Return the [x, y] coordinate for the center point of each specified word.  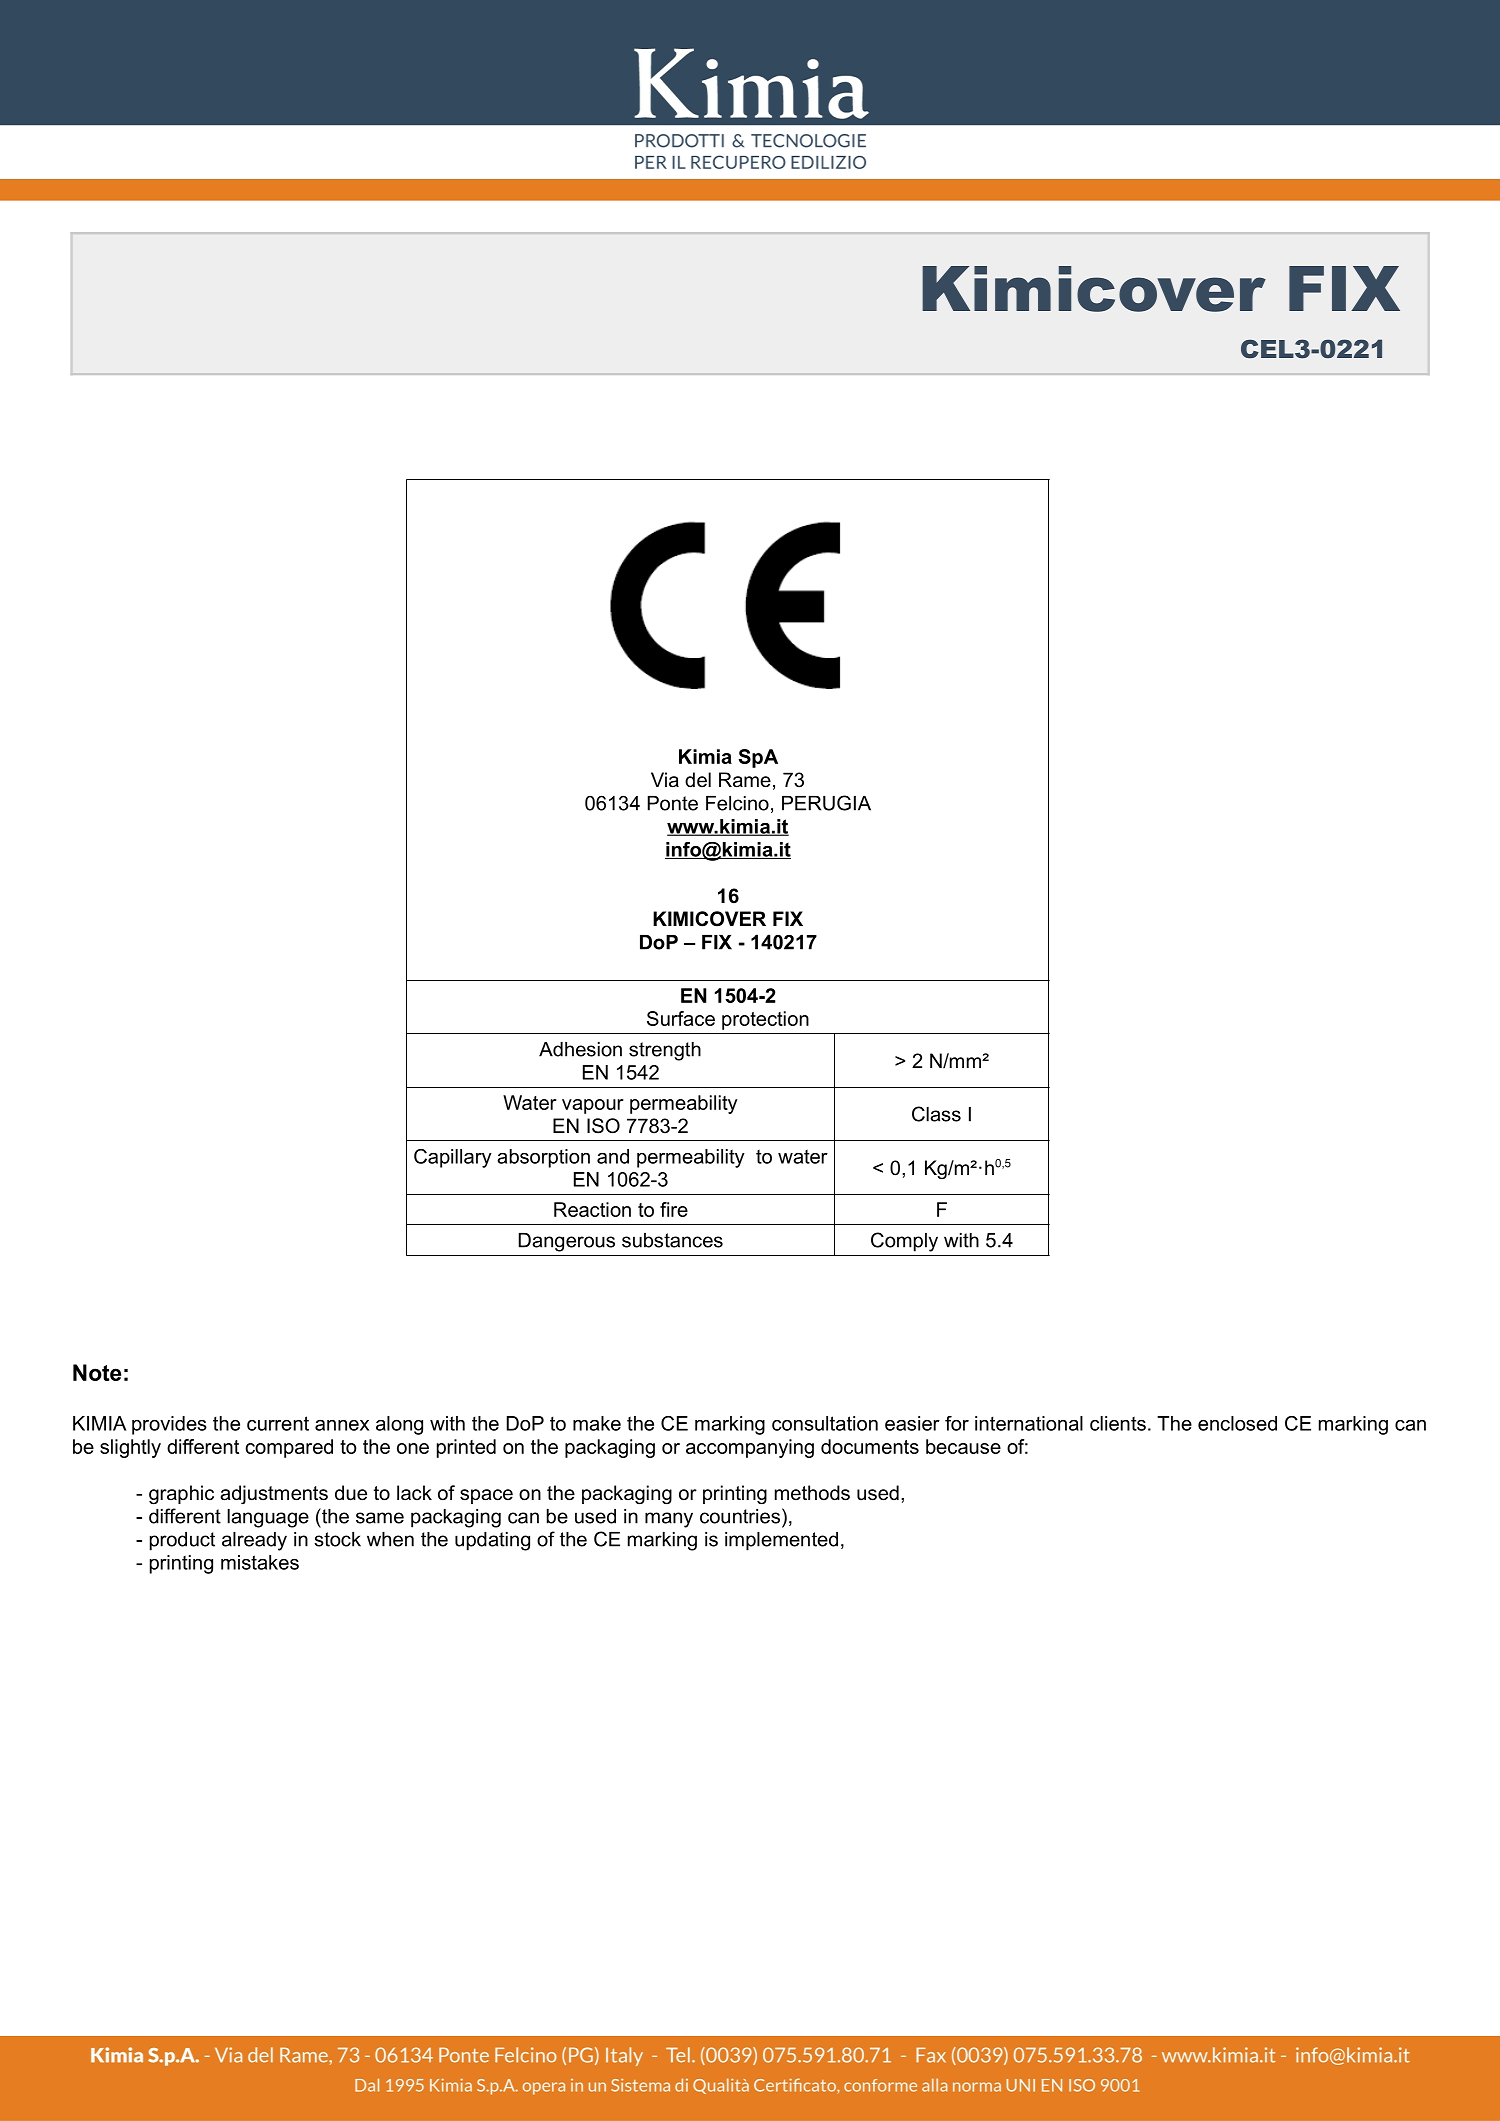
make [597, 1423]
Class [936, 1114]
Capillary [453, 1158]
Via [665, 780]
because [963, 1446]
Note [97, 1372]
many [669, 1520]
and [613, 1156]
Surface [681, 1018]
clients [1118, 1423]
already [254, 1541]
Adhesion [580, 1049]
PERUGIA [826, 803]
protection [765, 1020]
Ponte [673, 803]
